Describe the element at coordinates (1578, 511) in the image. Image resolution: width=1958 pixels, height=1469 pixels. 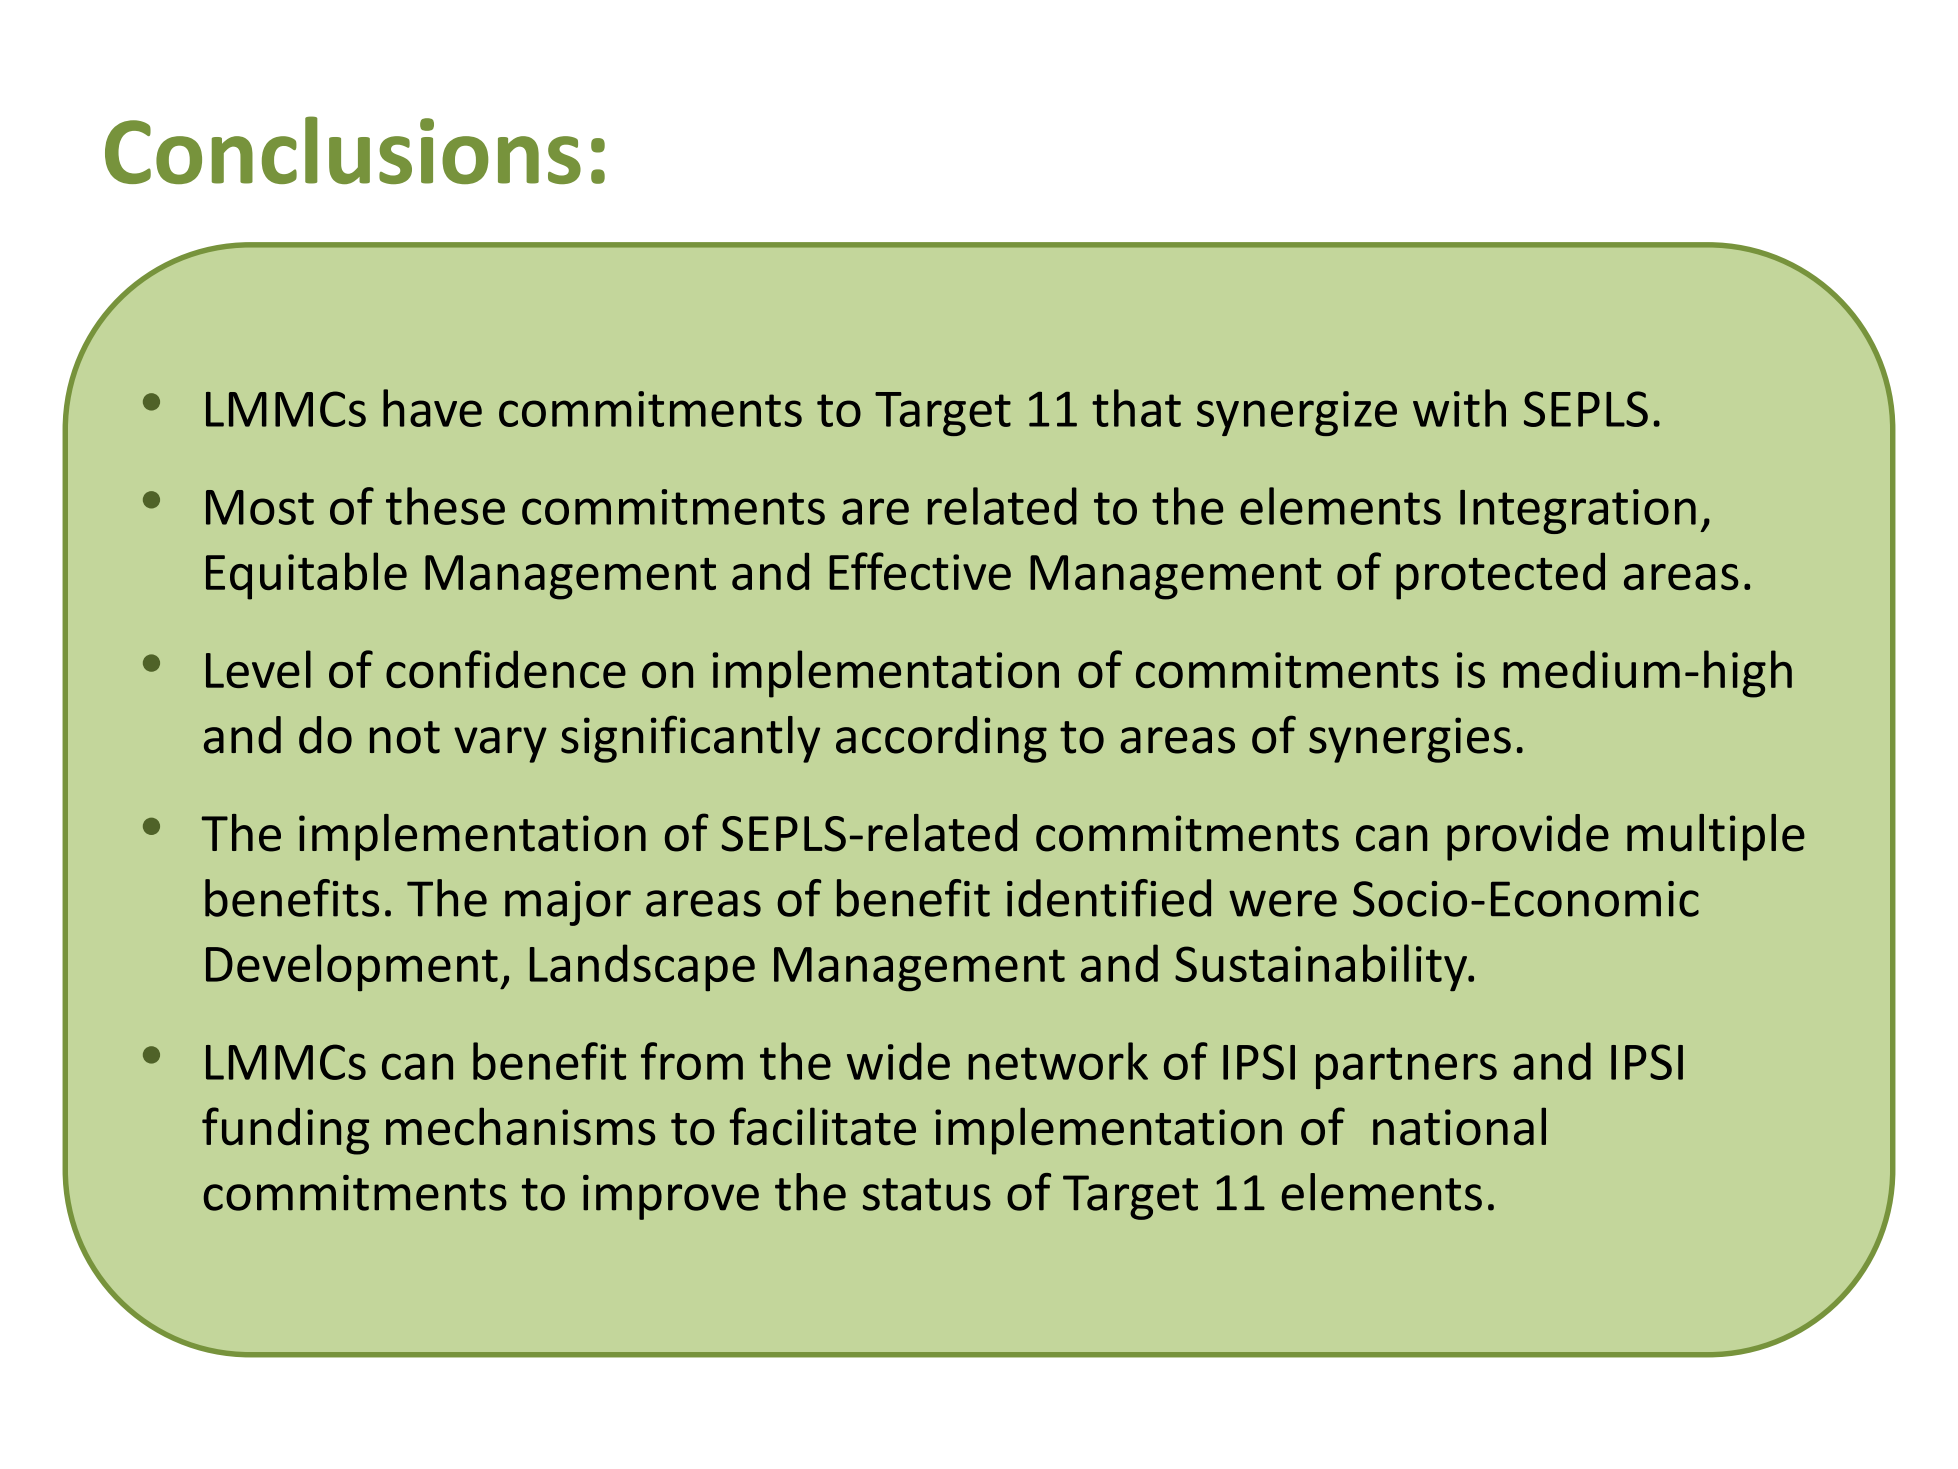
I see `Integration` at that location.
